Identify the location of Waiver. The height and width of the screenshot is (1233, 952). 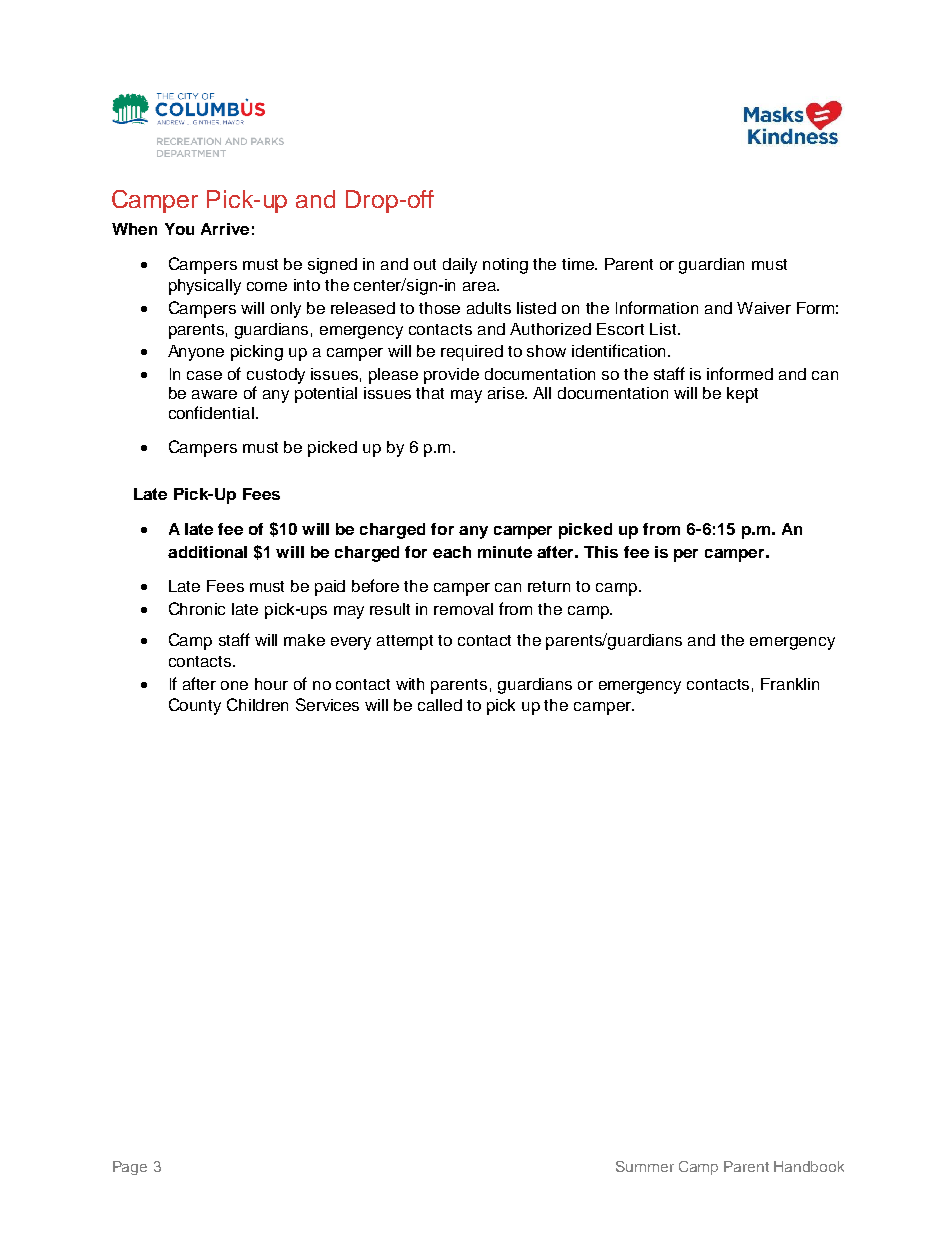
(764, 308).
